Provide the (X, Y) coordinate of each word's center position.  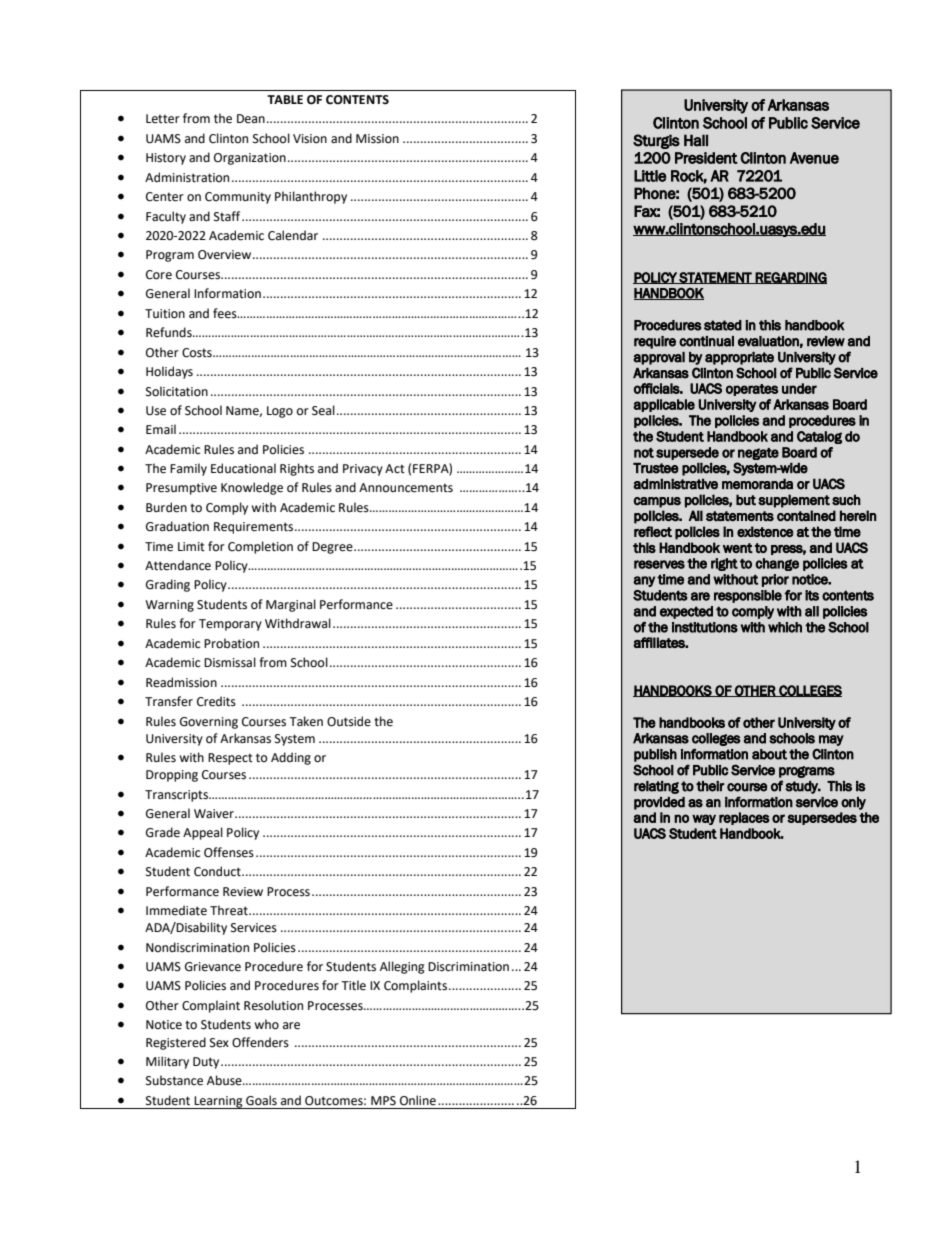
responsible (748, 596)
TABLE (285, 99)
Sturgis (656, 141)
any (644, 581)
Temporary (230, 625)
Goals (261, 1100)
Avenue (814, 158)
